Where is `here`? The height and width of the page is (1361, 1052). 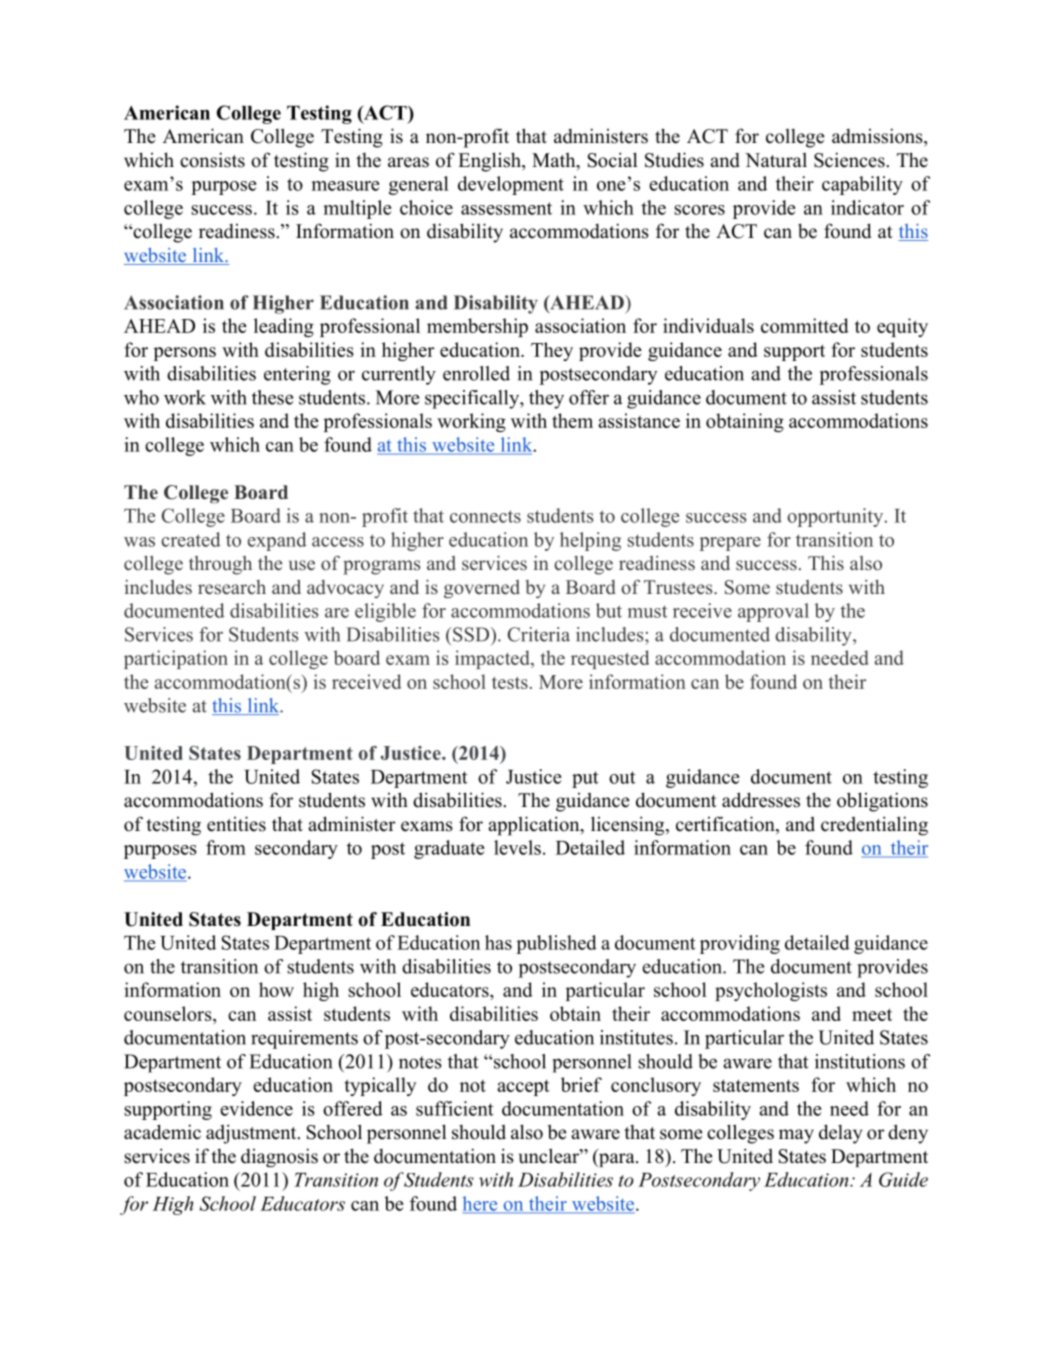 here is located at coordinates (481, 1204).
